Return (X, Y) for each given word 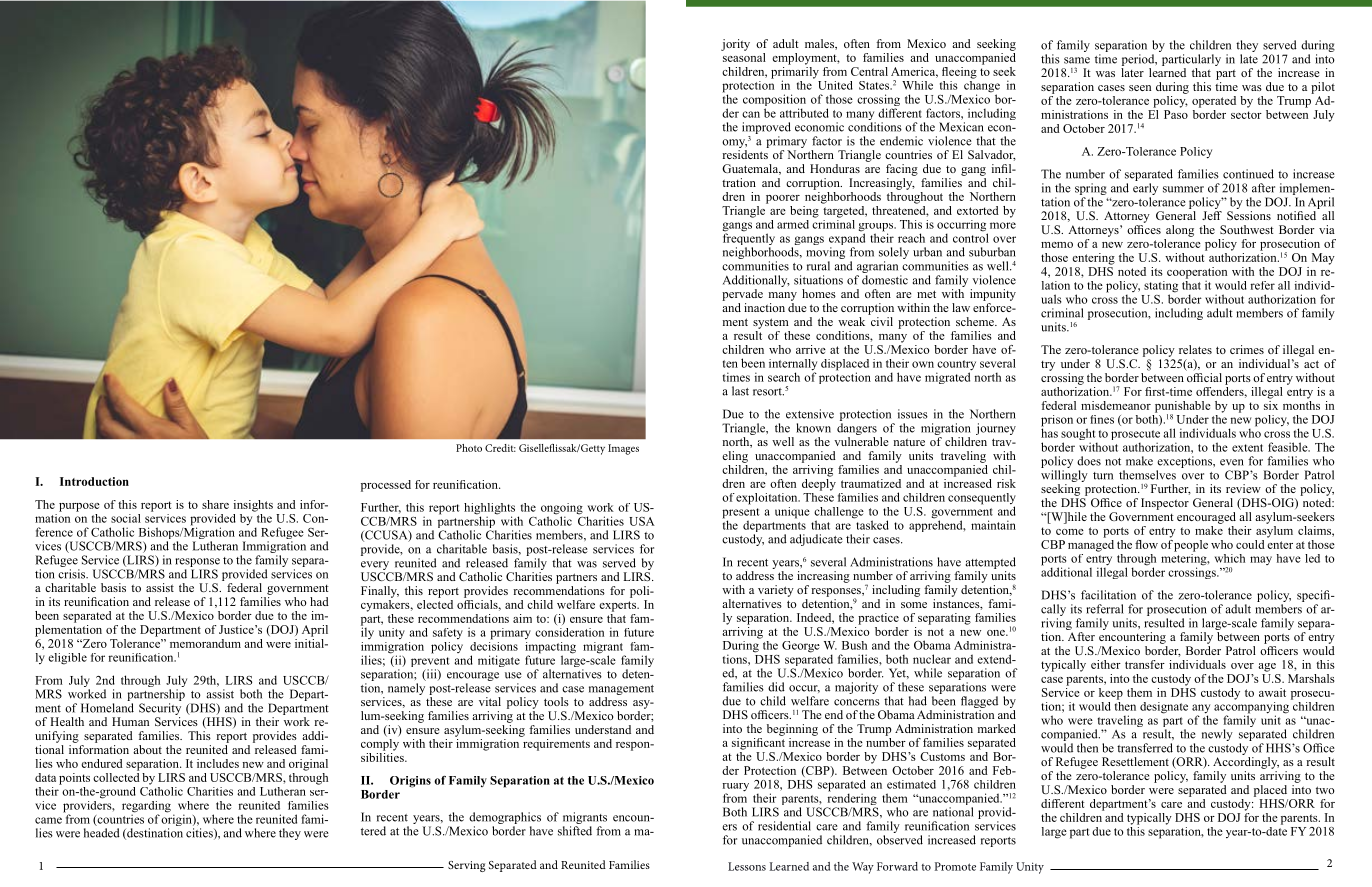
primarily (795, 72)
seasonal (743, 56)
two (1325, 790)
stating (1161, 288)
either (1106, 664)
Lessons (747, 866)
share (215, 504)
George (801, 647)
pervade (742, 295)
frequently (749, 239)
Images (623, 449)
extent (1247, 448)
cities (200, 834)
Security (160, 709)
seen (1140, 88)
